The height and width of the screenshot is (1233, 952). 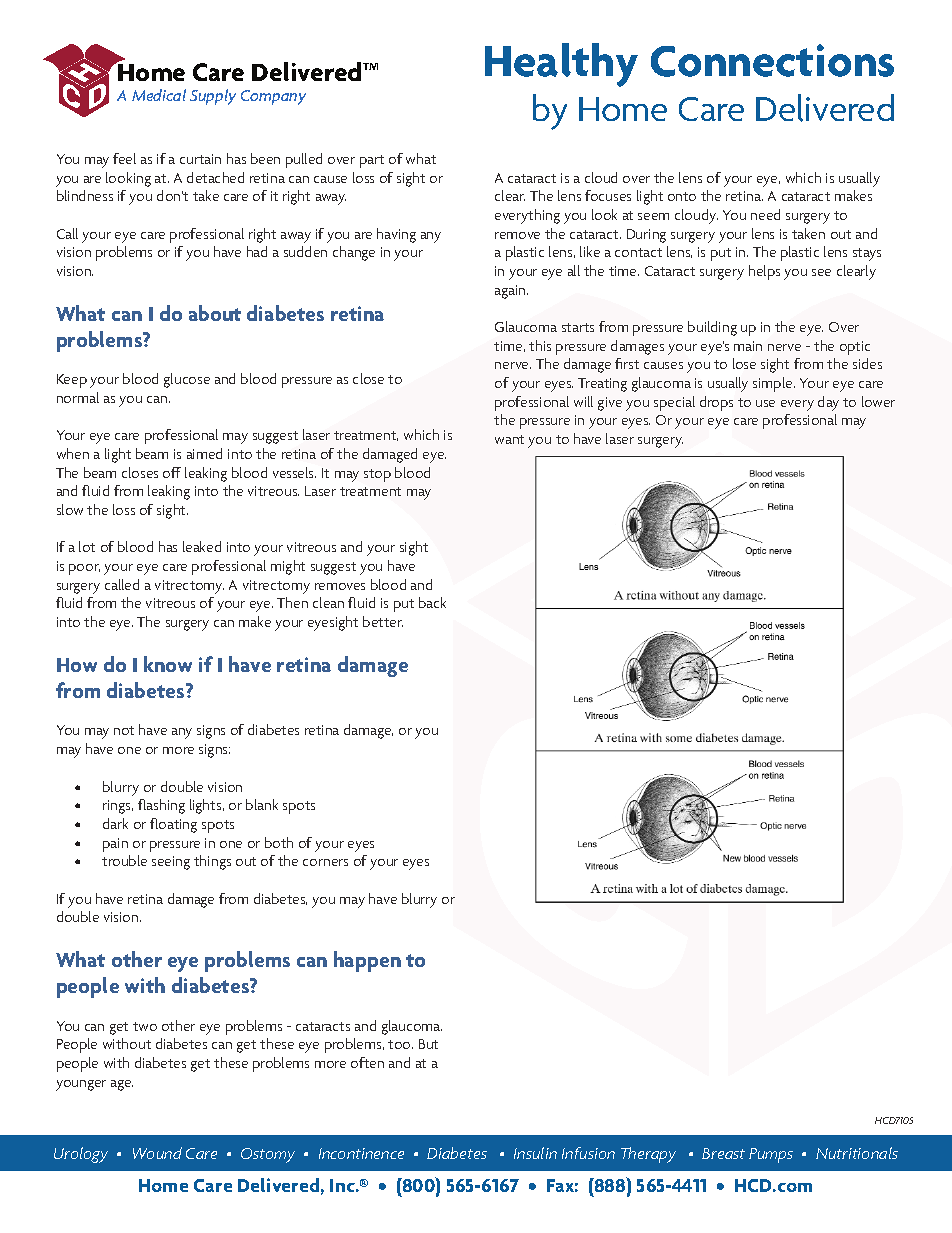 What do you see at coordinates (561, 65) in the screenshot?
I see `Healthy` at bounding box center [561, 65].
